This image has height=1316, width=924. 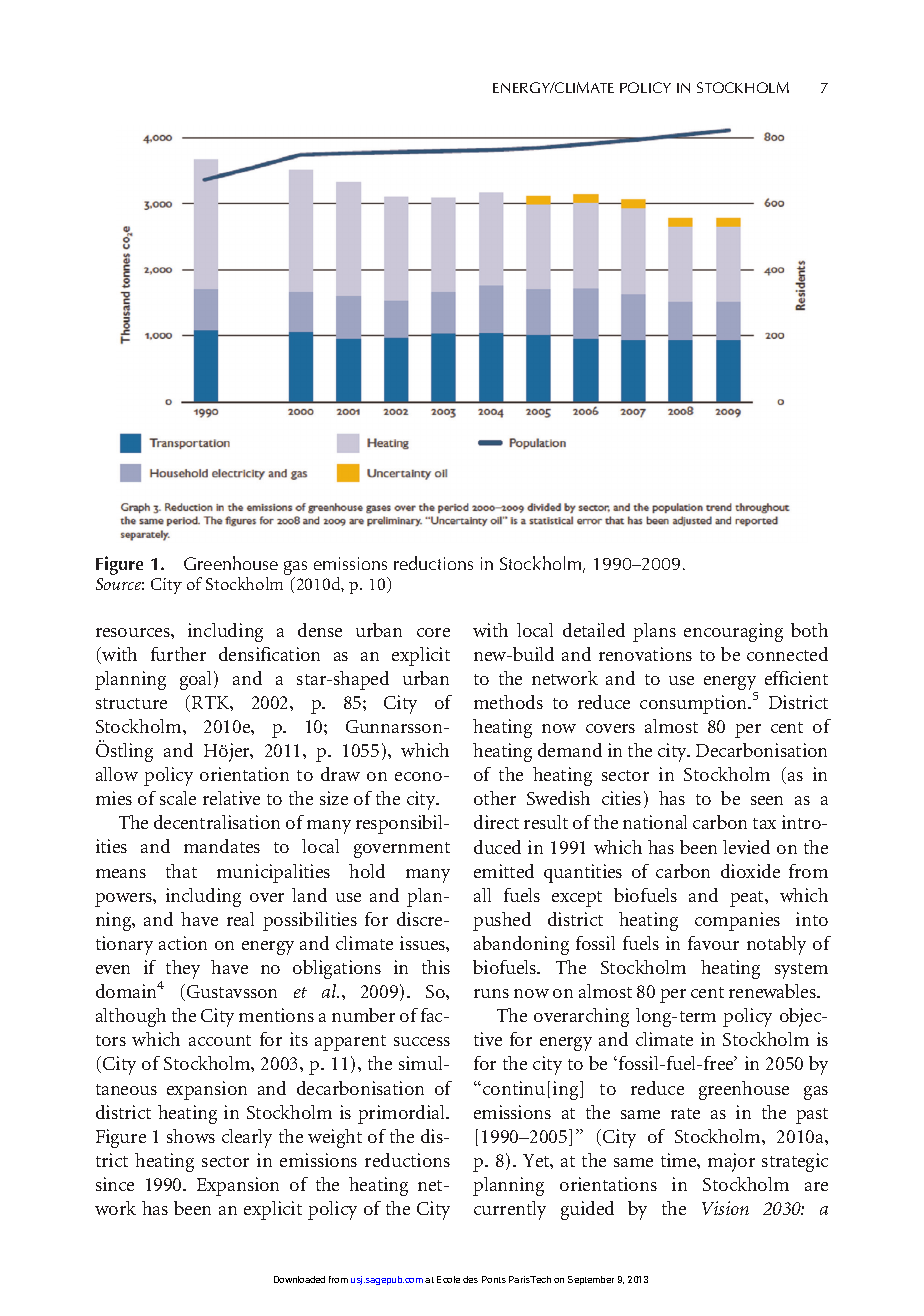 I want to click on mandates, so click(x=222, y=846).
